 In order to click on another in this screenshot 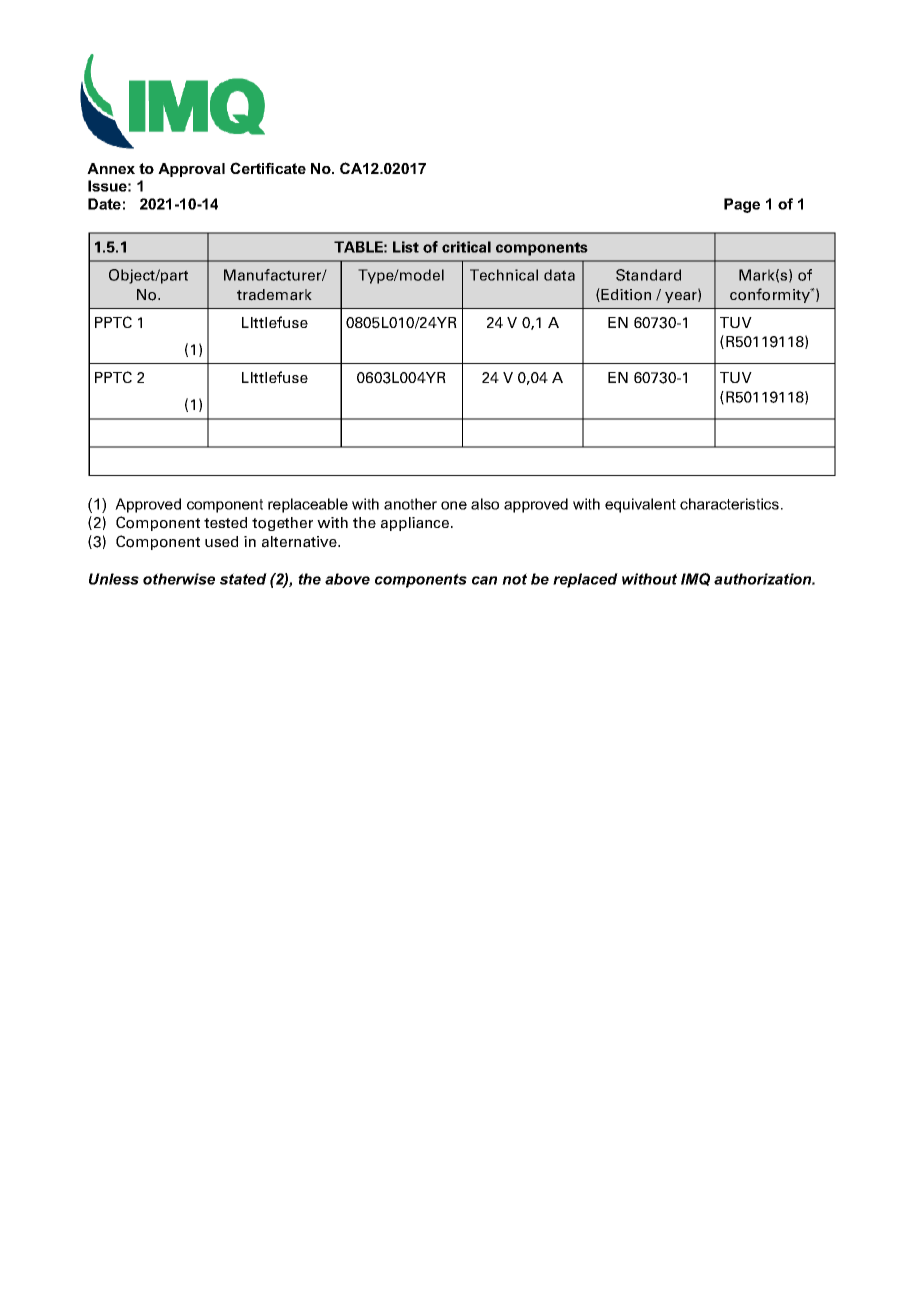, I will do `click(410, 504)`.
